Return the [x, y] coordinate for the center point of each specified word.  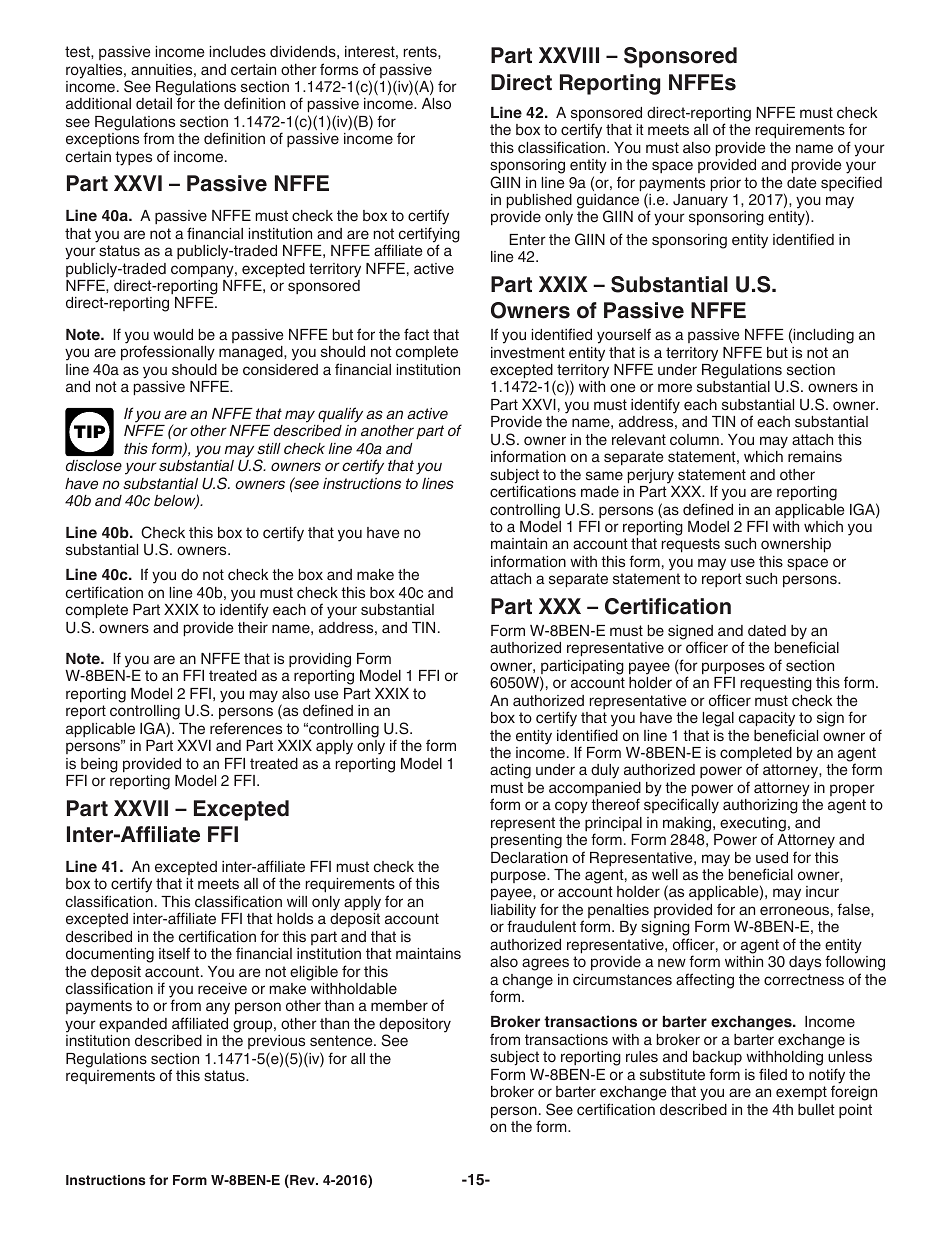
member [399, 1006]
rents [421, 52]
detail [154, 104]
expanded [133, 1025]
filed [773, 1074]
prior [725, 184]
